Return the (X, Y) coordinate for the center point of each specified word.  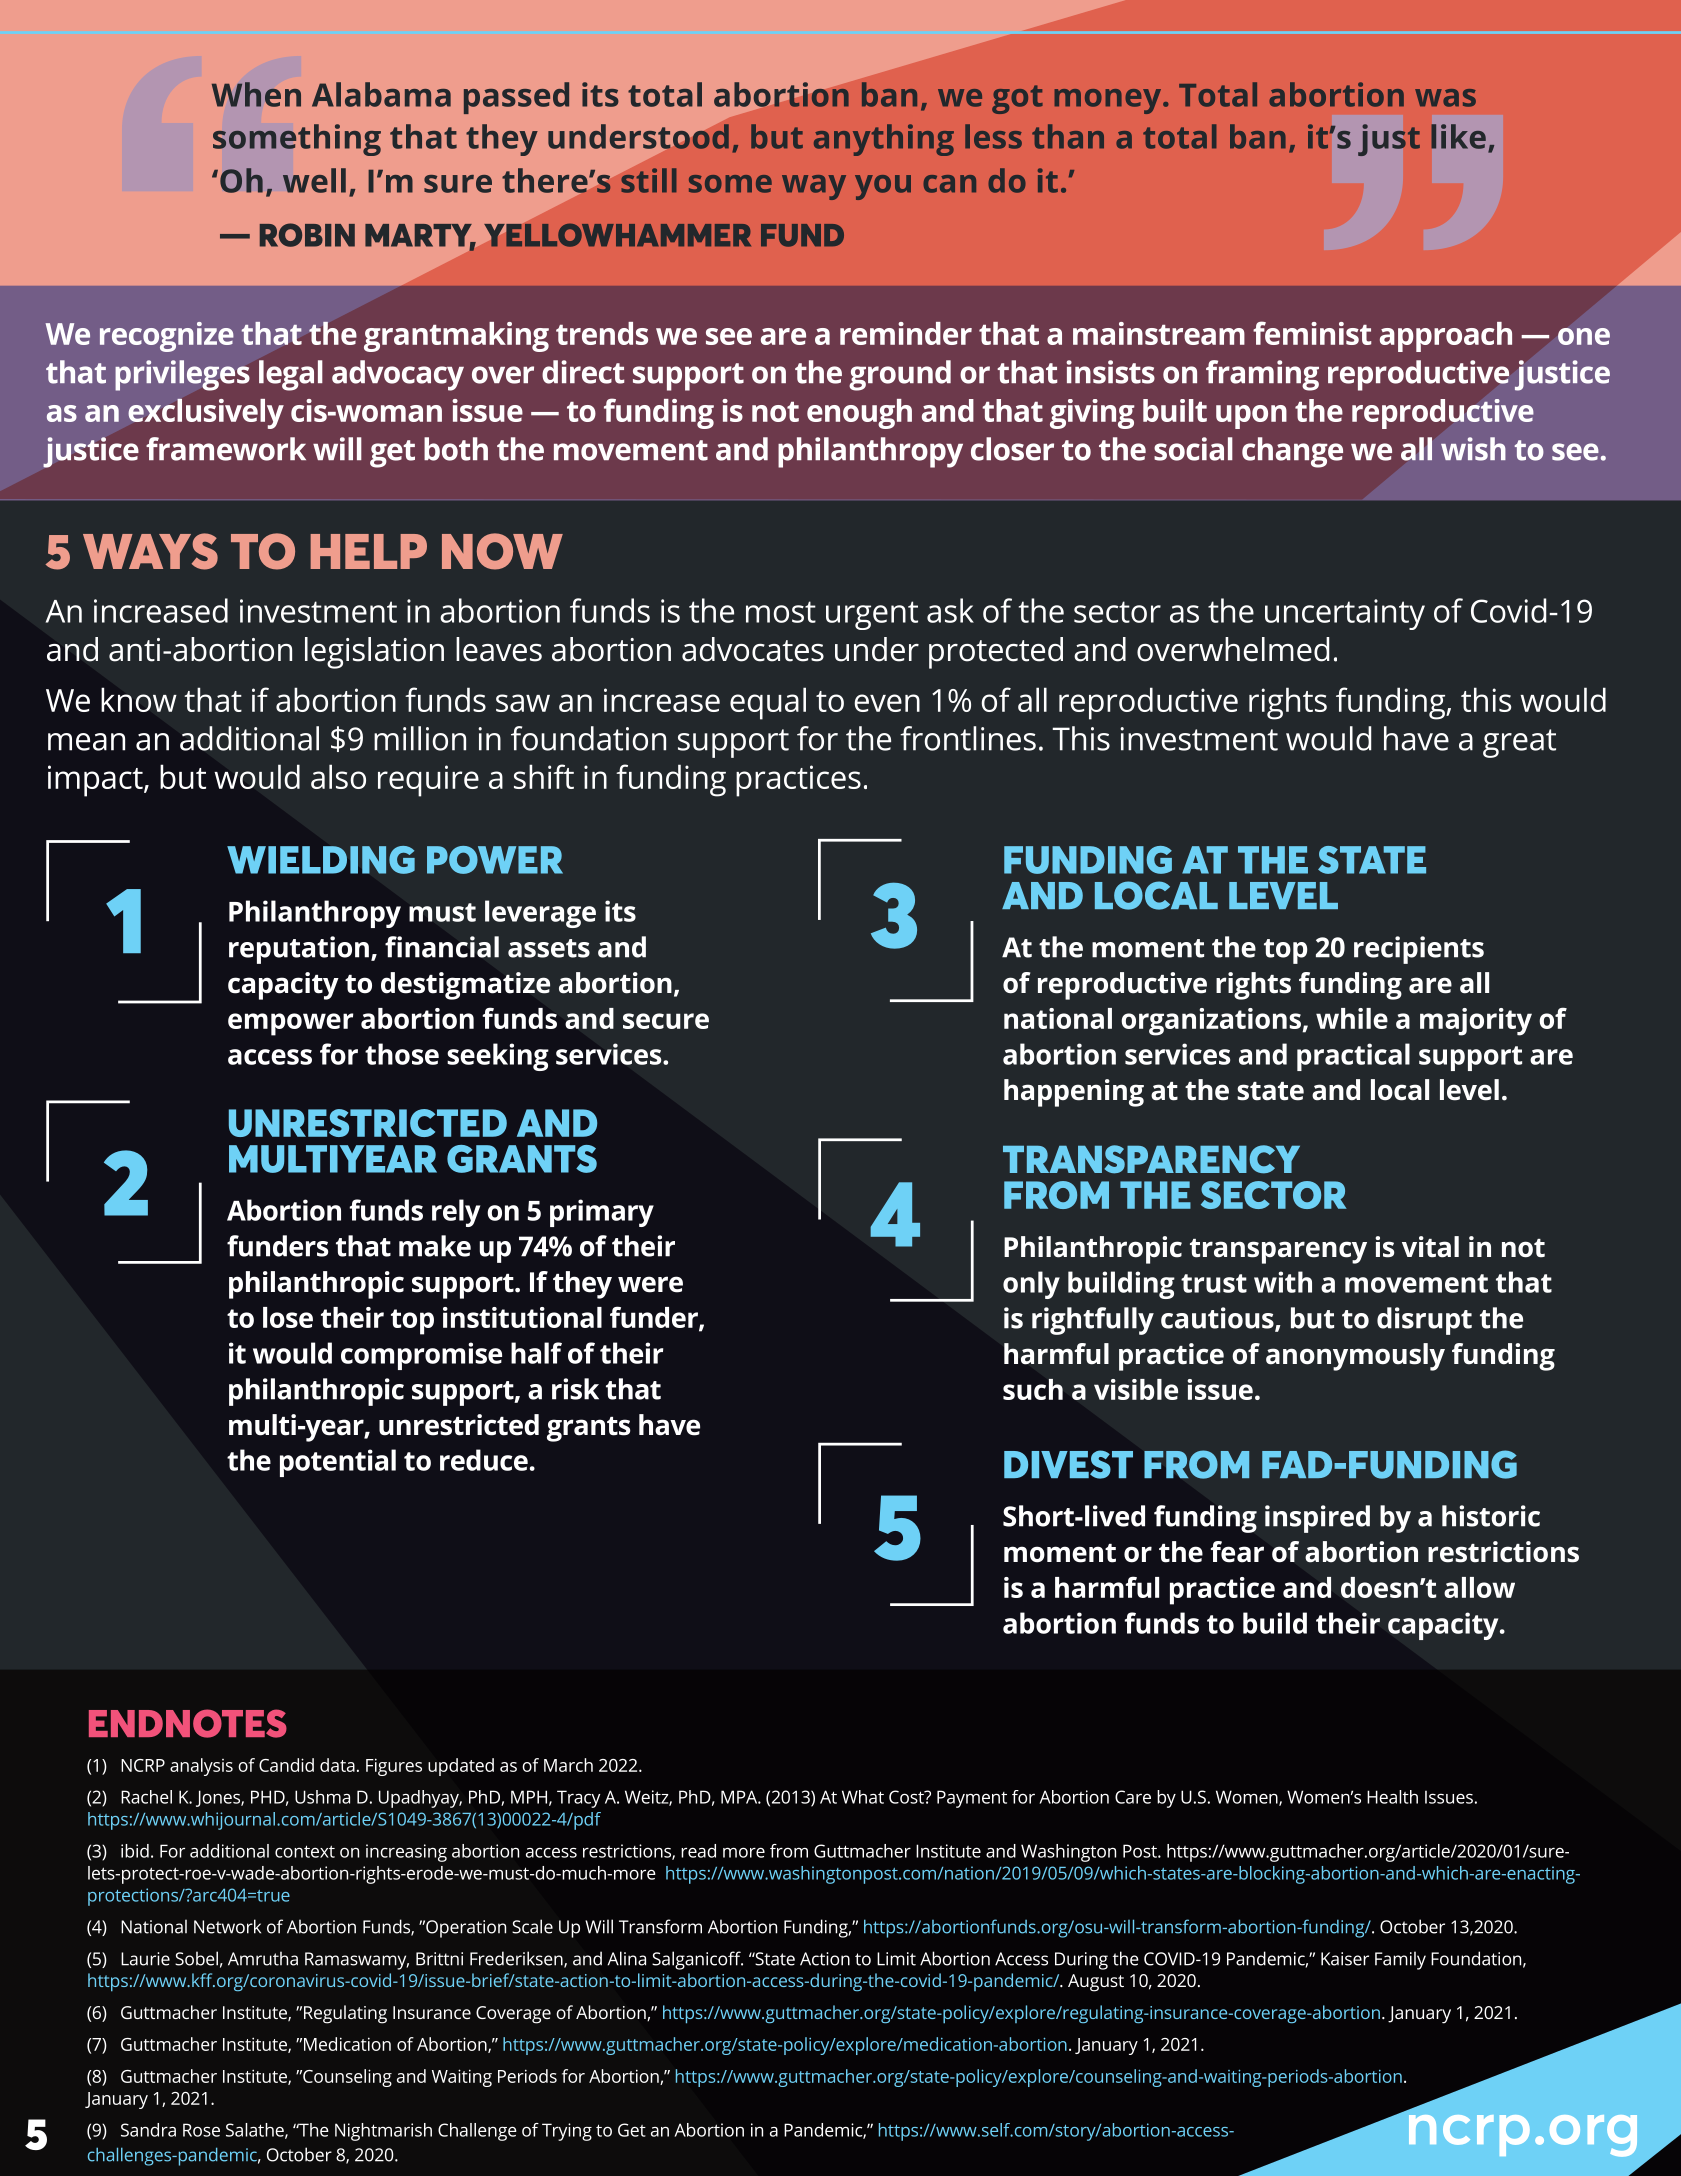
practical (1353, 1057)
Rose (201, 2130)
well (314, 180)
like (1458, 136)
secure (666, 1021)
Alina (626, 1958)
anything (884, 140)
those (402, 1054)
